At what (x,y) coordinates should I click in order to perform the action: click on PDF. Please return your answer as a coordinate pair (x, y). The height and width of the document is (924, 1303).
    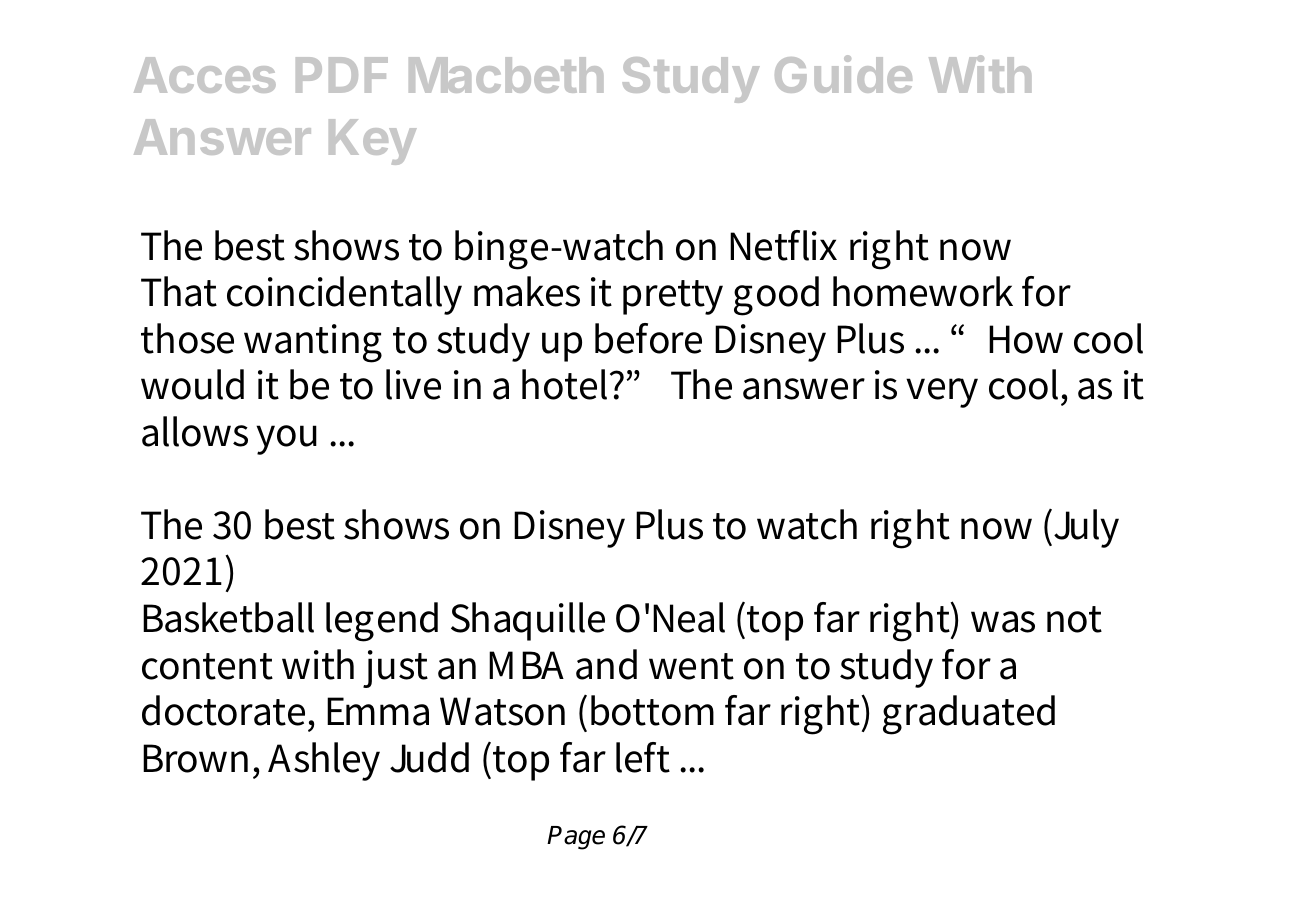
    Looking at the image, I should click on (342, 75).
